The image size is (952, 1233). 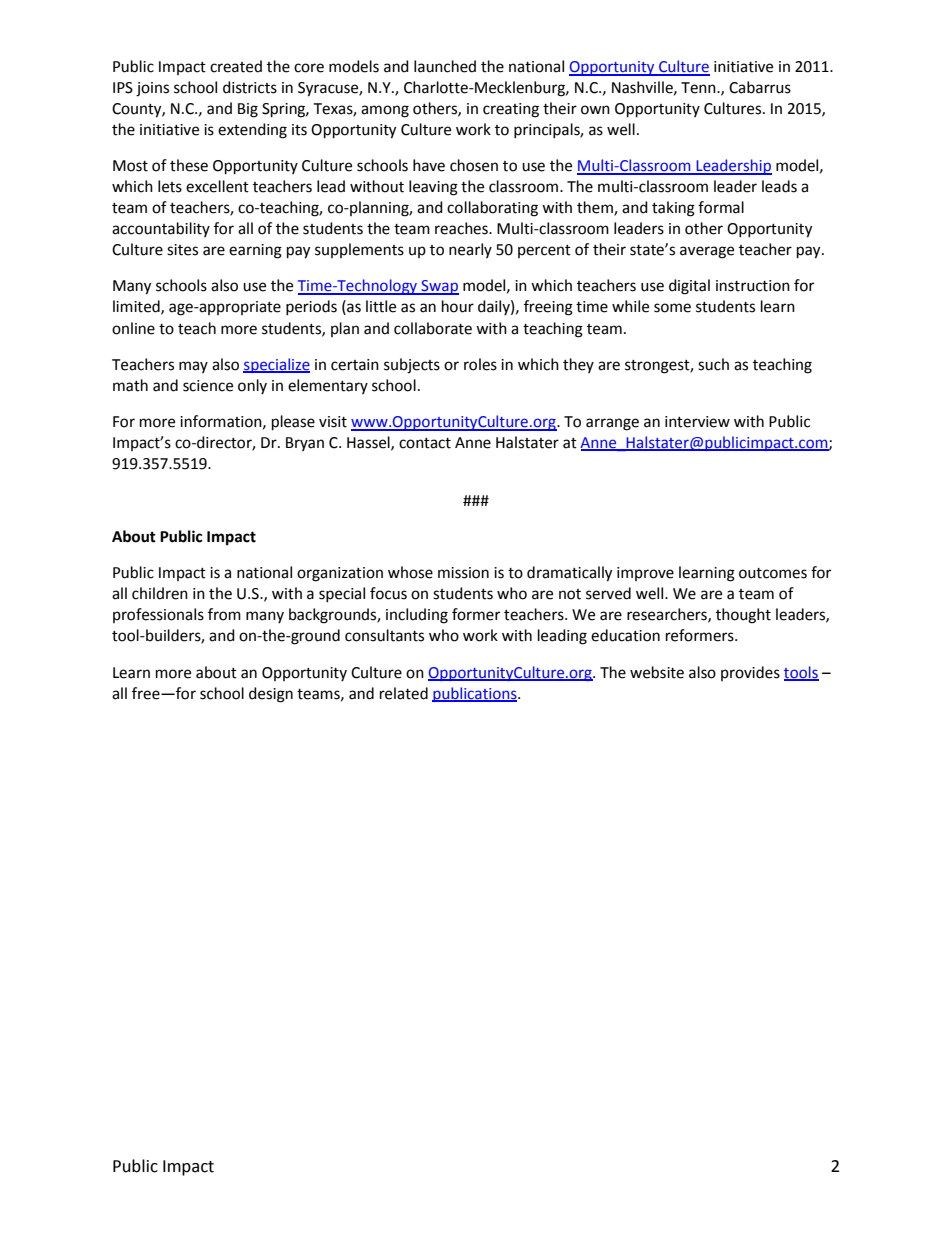 I want to click on related, so click(x=404, y=693).
